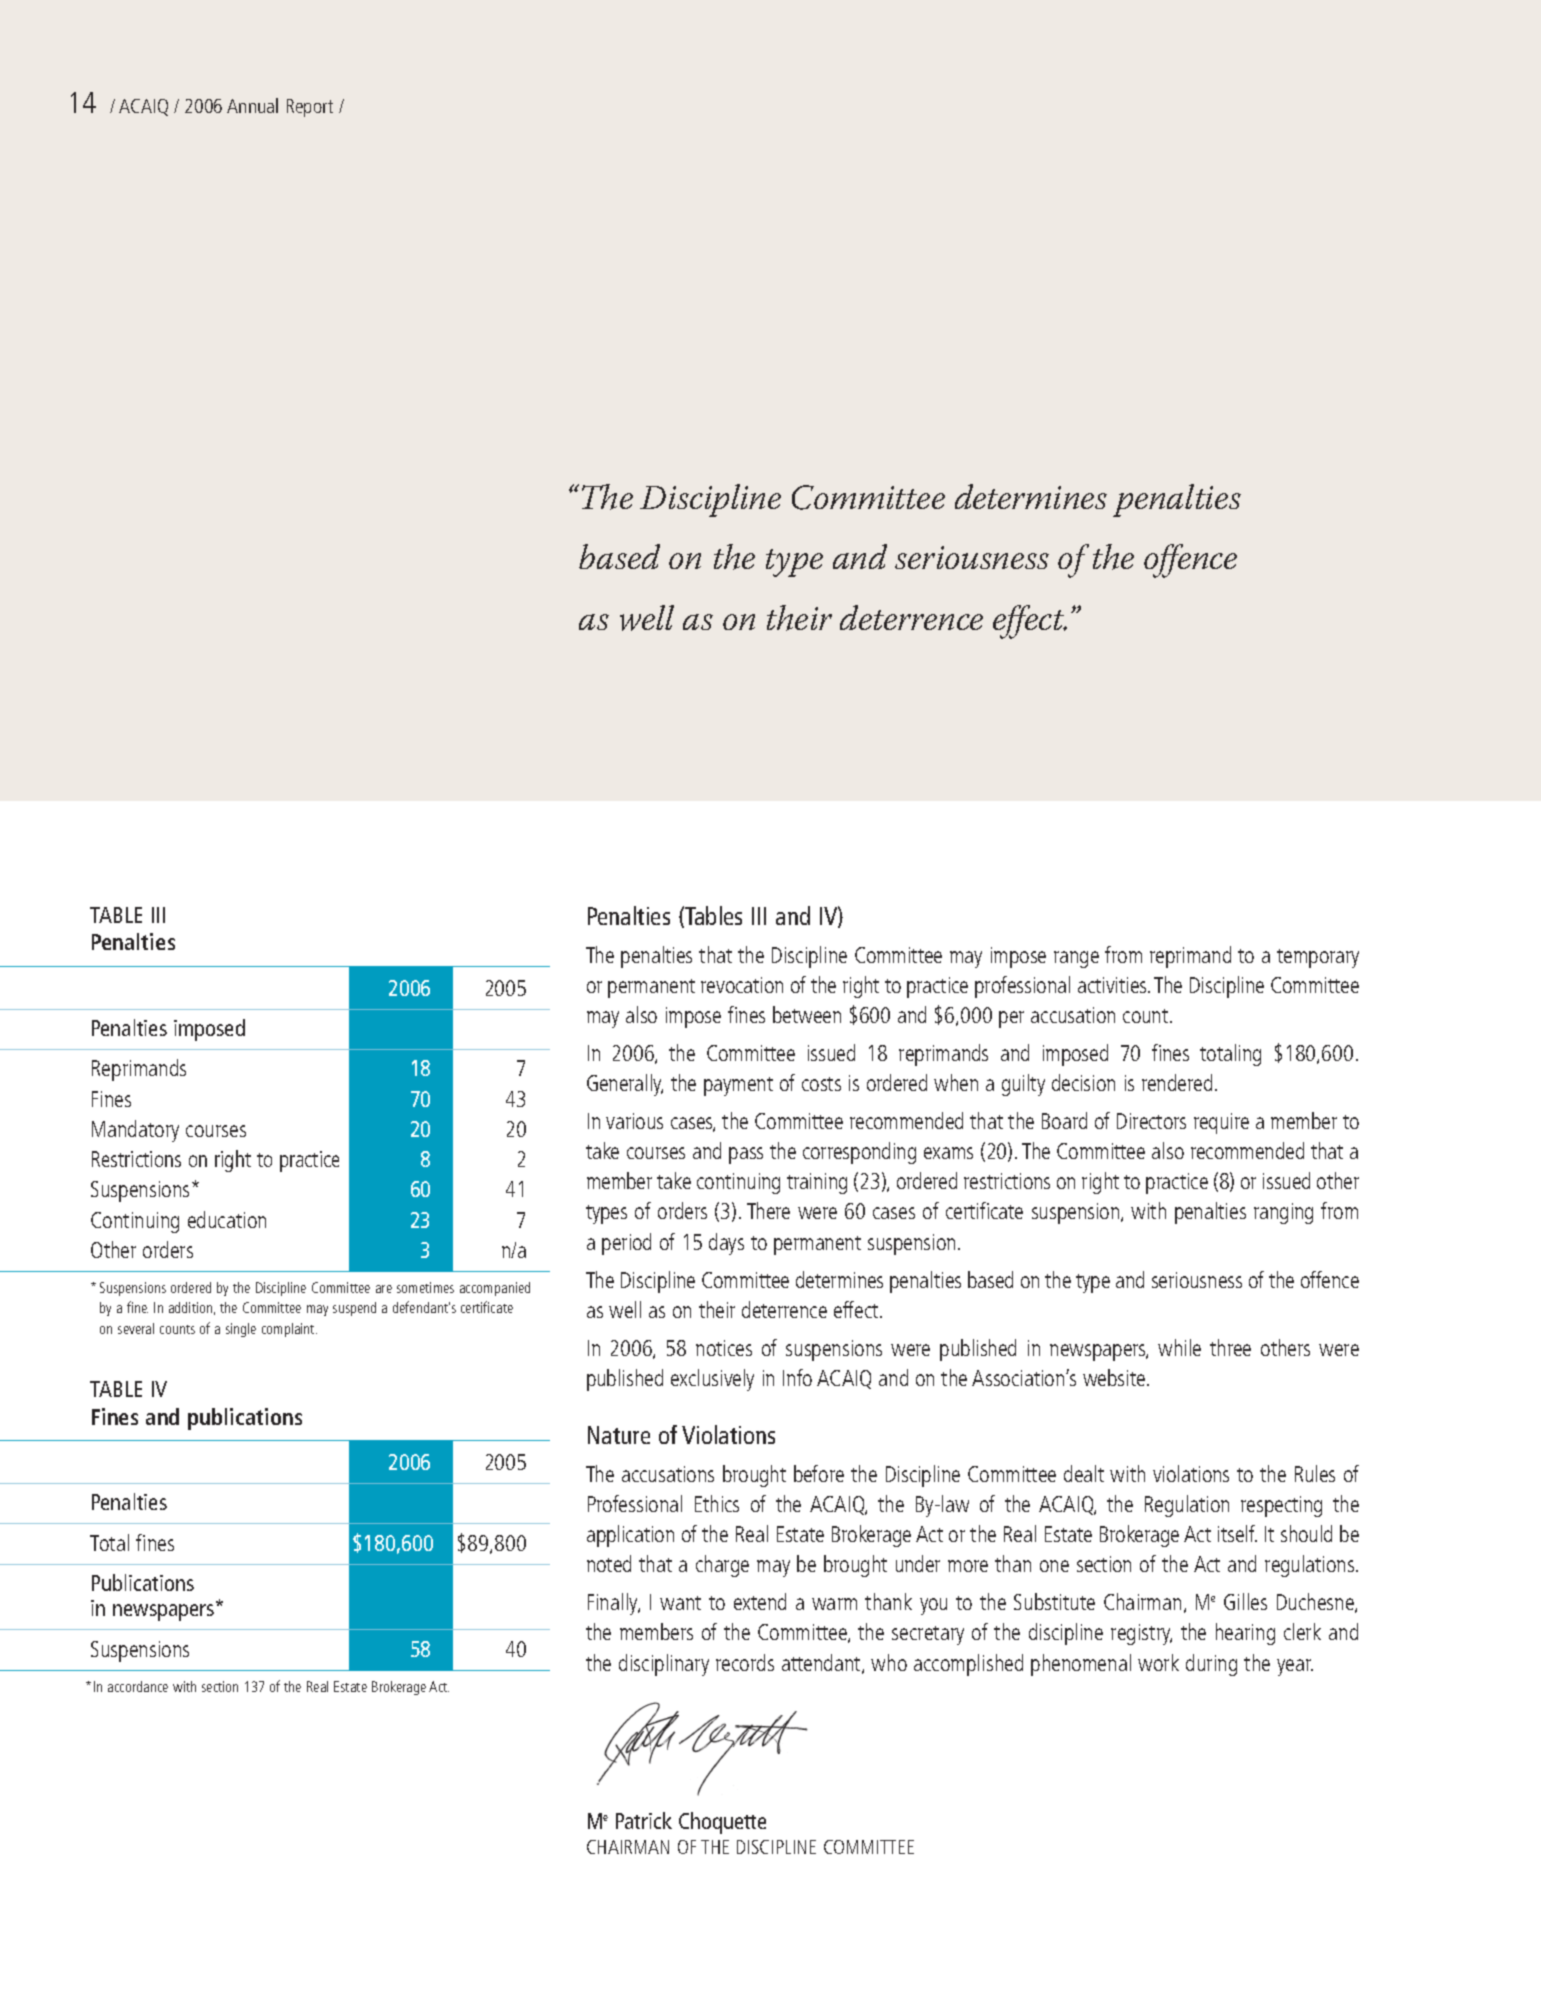 This screenshot has height=1994, width=1541. What do you see at coordinates (252, 105) in the screenshot?
I see `Annual` at bounding box center [252, 105].
